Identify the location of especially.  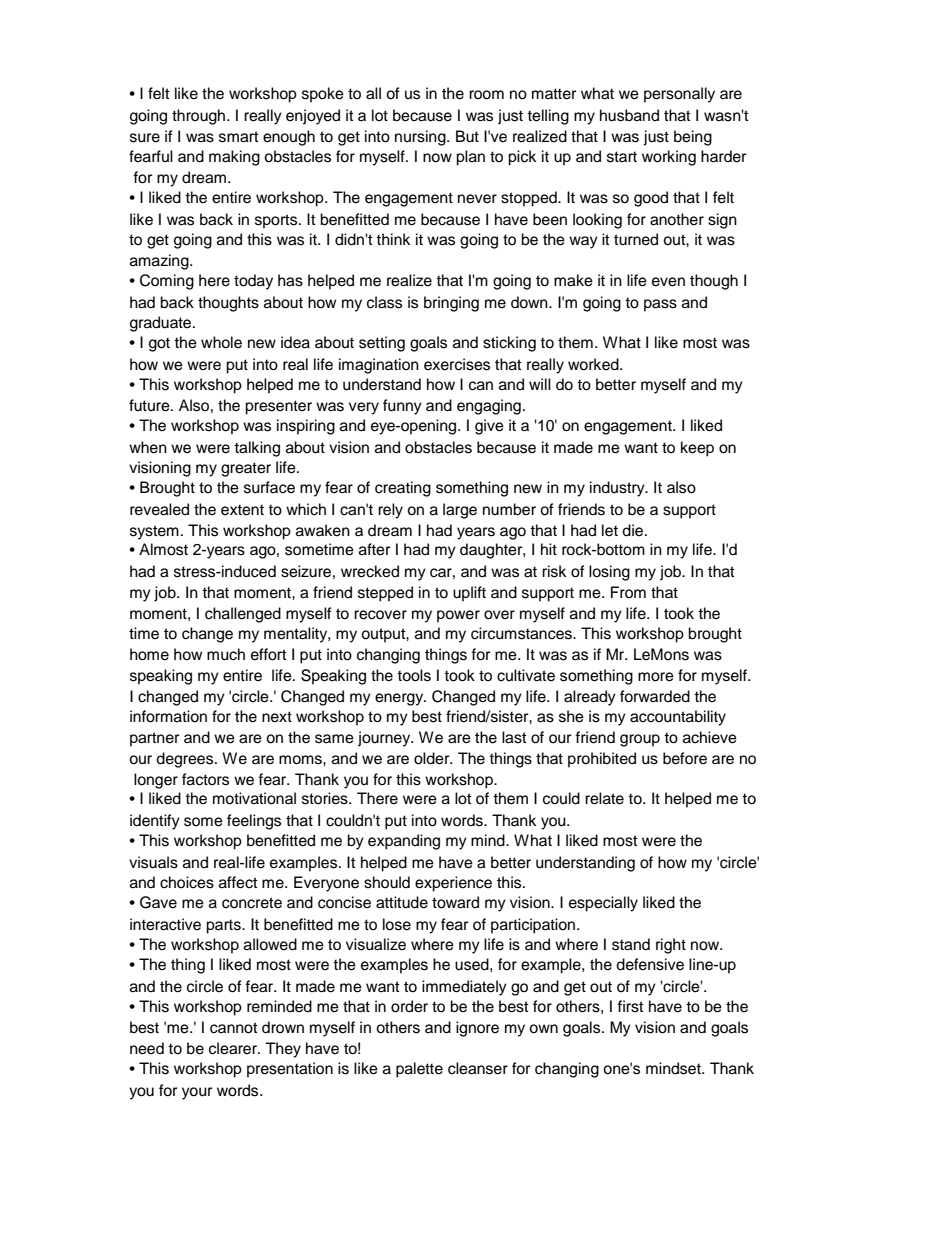
(603, 904).
